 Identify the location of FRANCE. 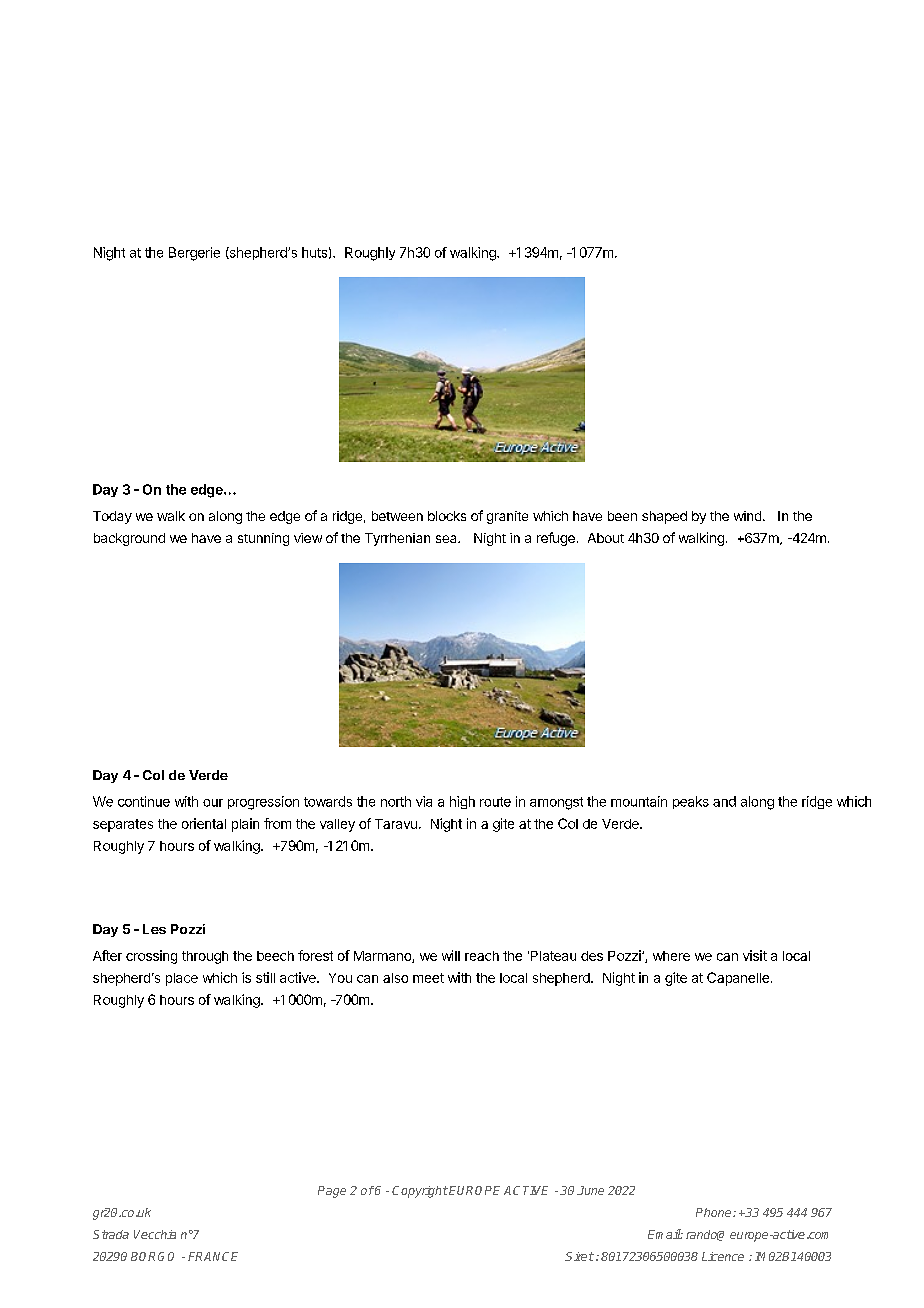
(213, 1256).
